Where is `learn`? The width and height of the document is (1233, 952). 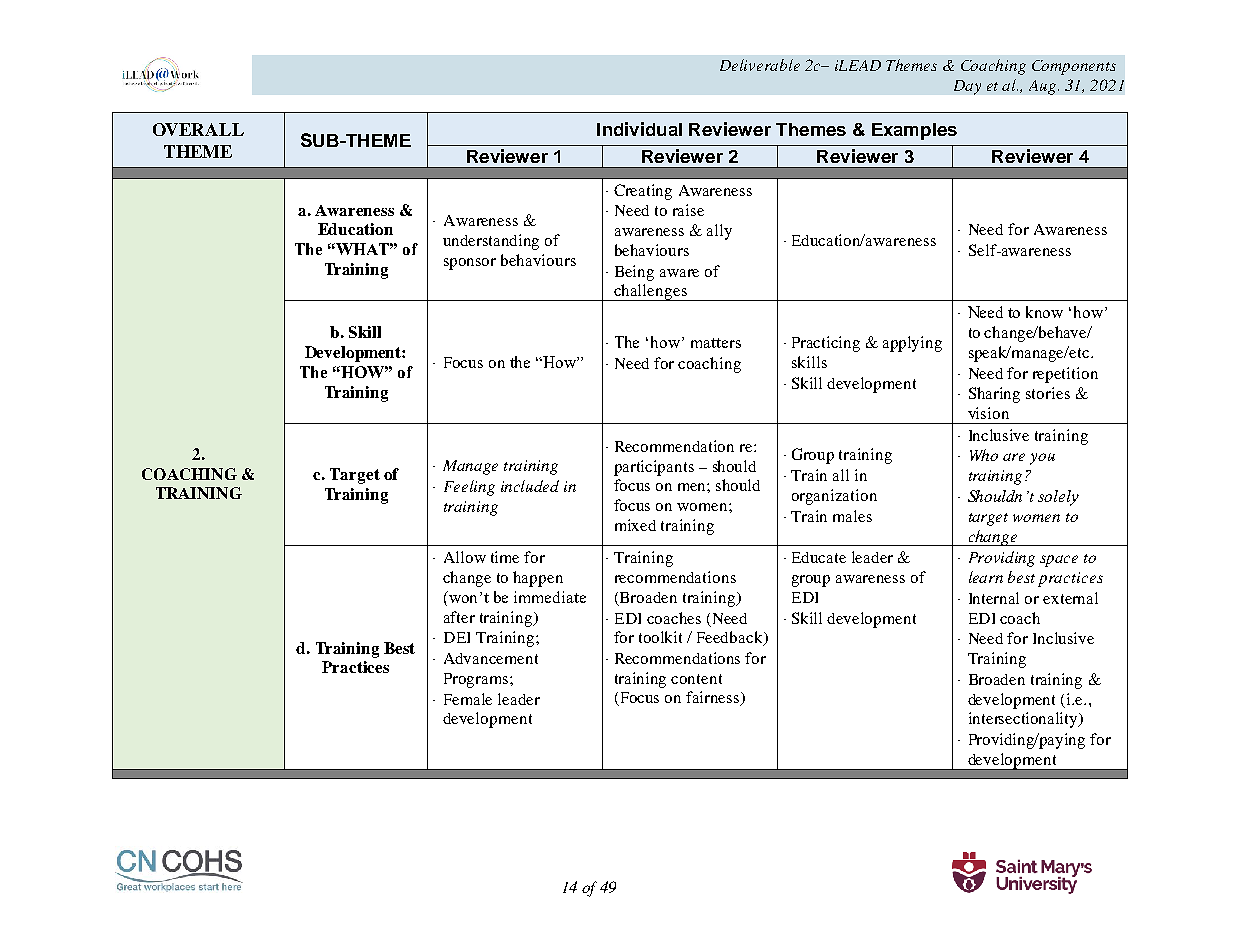 learn is located at coordinates (986, 577).
